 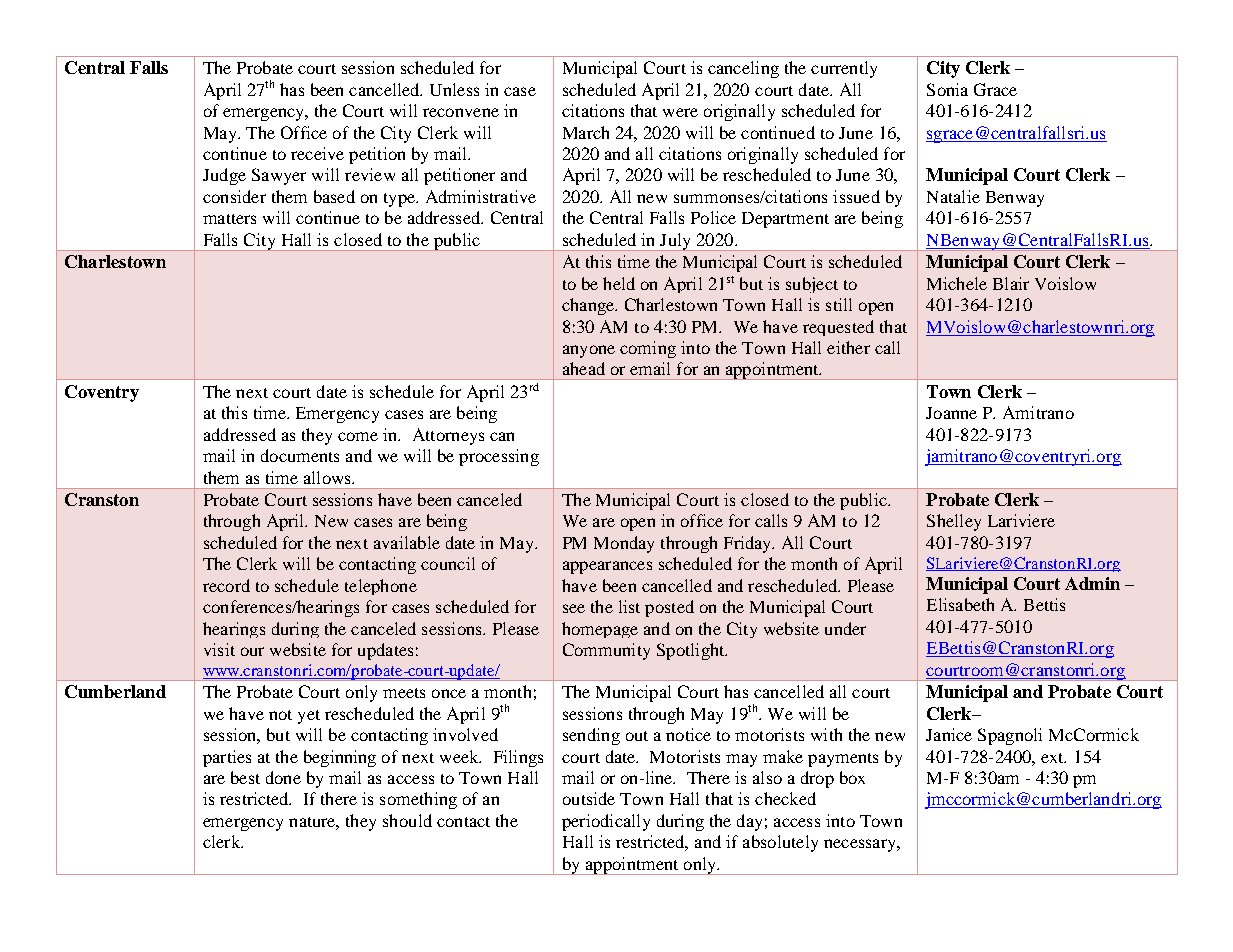 What do you see at coordinates (283, 777) in the page?
I see `done` at bounding box center [283, 777].
